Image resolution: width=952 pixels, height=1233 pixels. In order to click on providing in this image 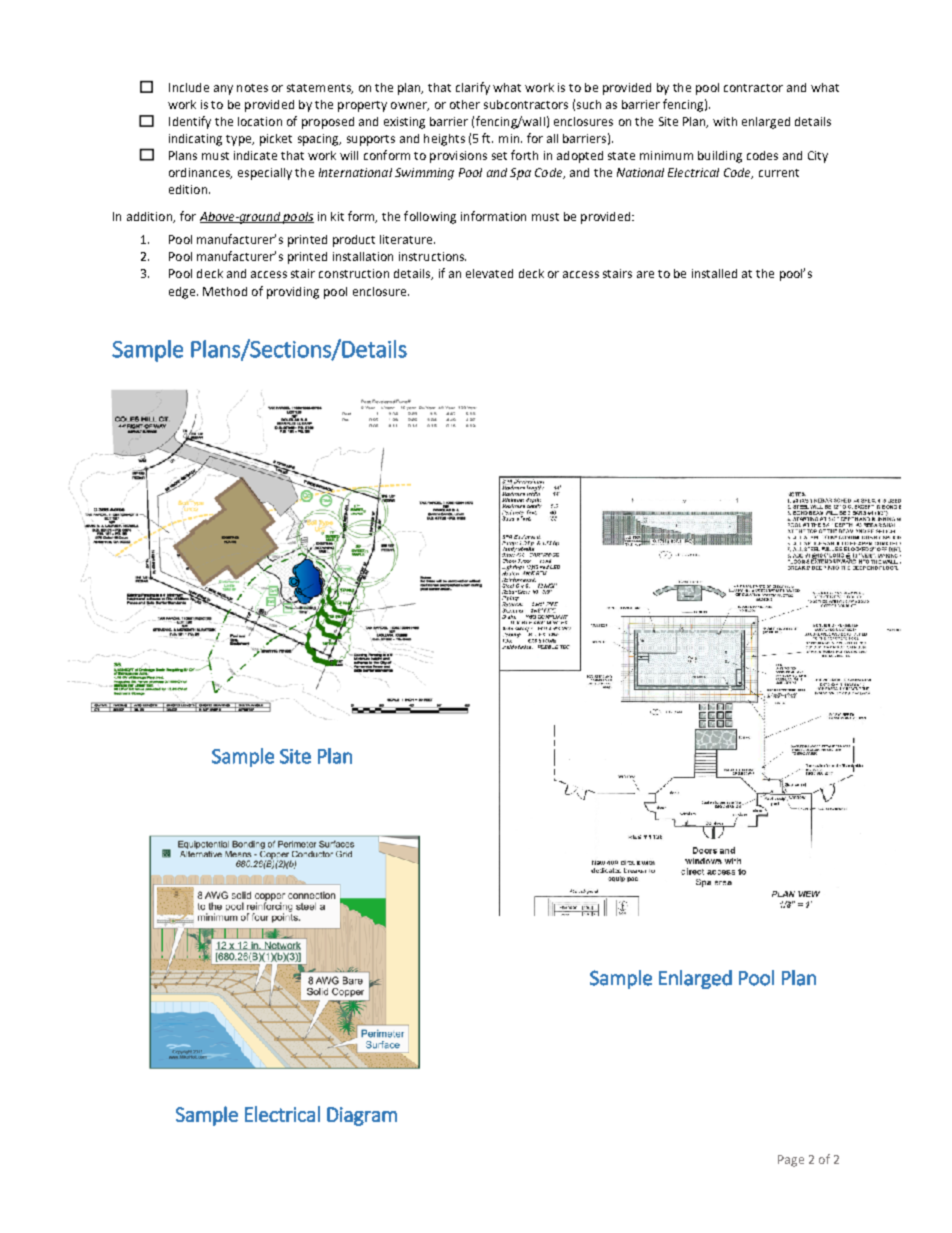, I will do `click(293, 293)`.
